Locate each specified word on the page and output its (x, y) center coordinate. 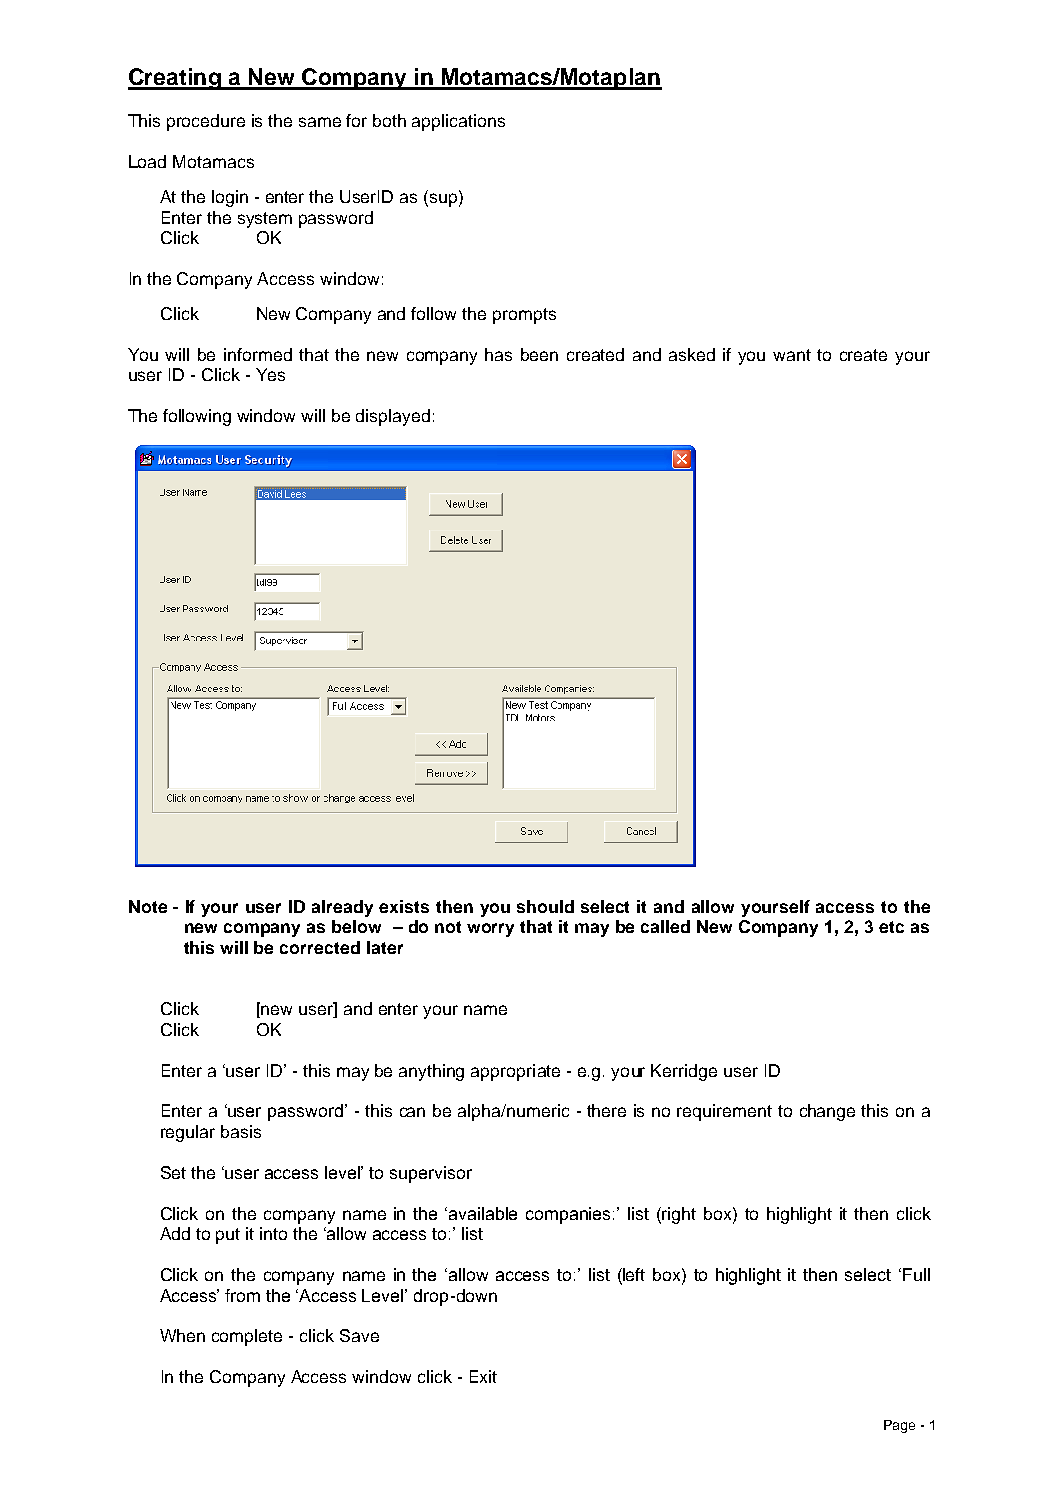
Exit (483, 1376)
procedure (206, 122)
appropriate (515, 1072)
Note (148, 906)
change (827, 1112)
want (792, 355)
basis (241, 1131)
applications (458, 122)
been (539, 354)
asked (692, 354)
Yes (270, 374)
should (545, 906)
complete (247, 1337)
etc (891, 927)
